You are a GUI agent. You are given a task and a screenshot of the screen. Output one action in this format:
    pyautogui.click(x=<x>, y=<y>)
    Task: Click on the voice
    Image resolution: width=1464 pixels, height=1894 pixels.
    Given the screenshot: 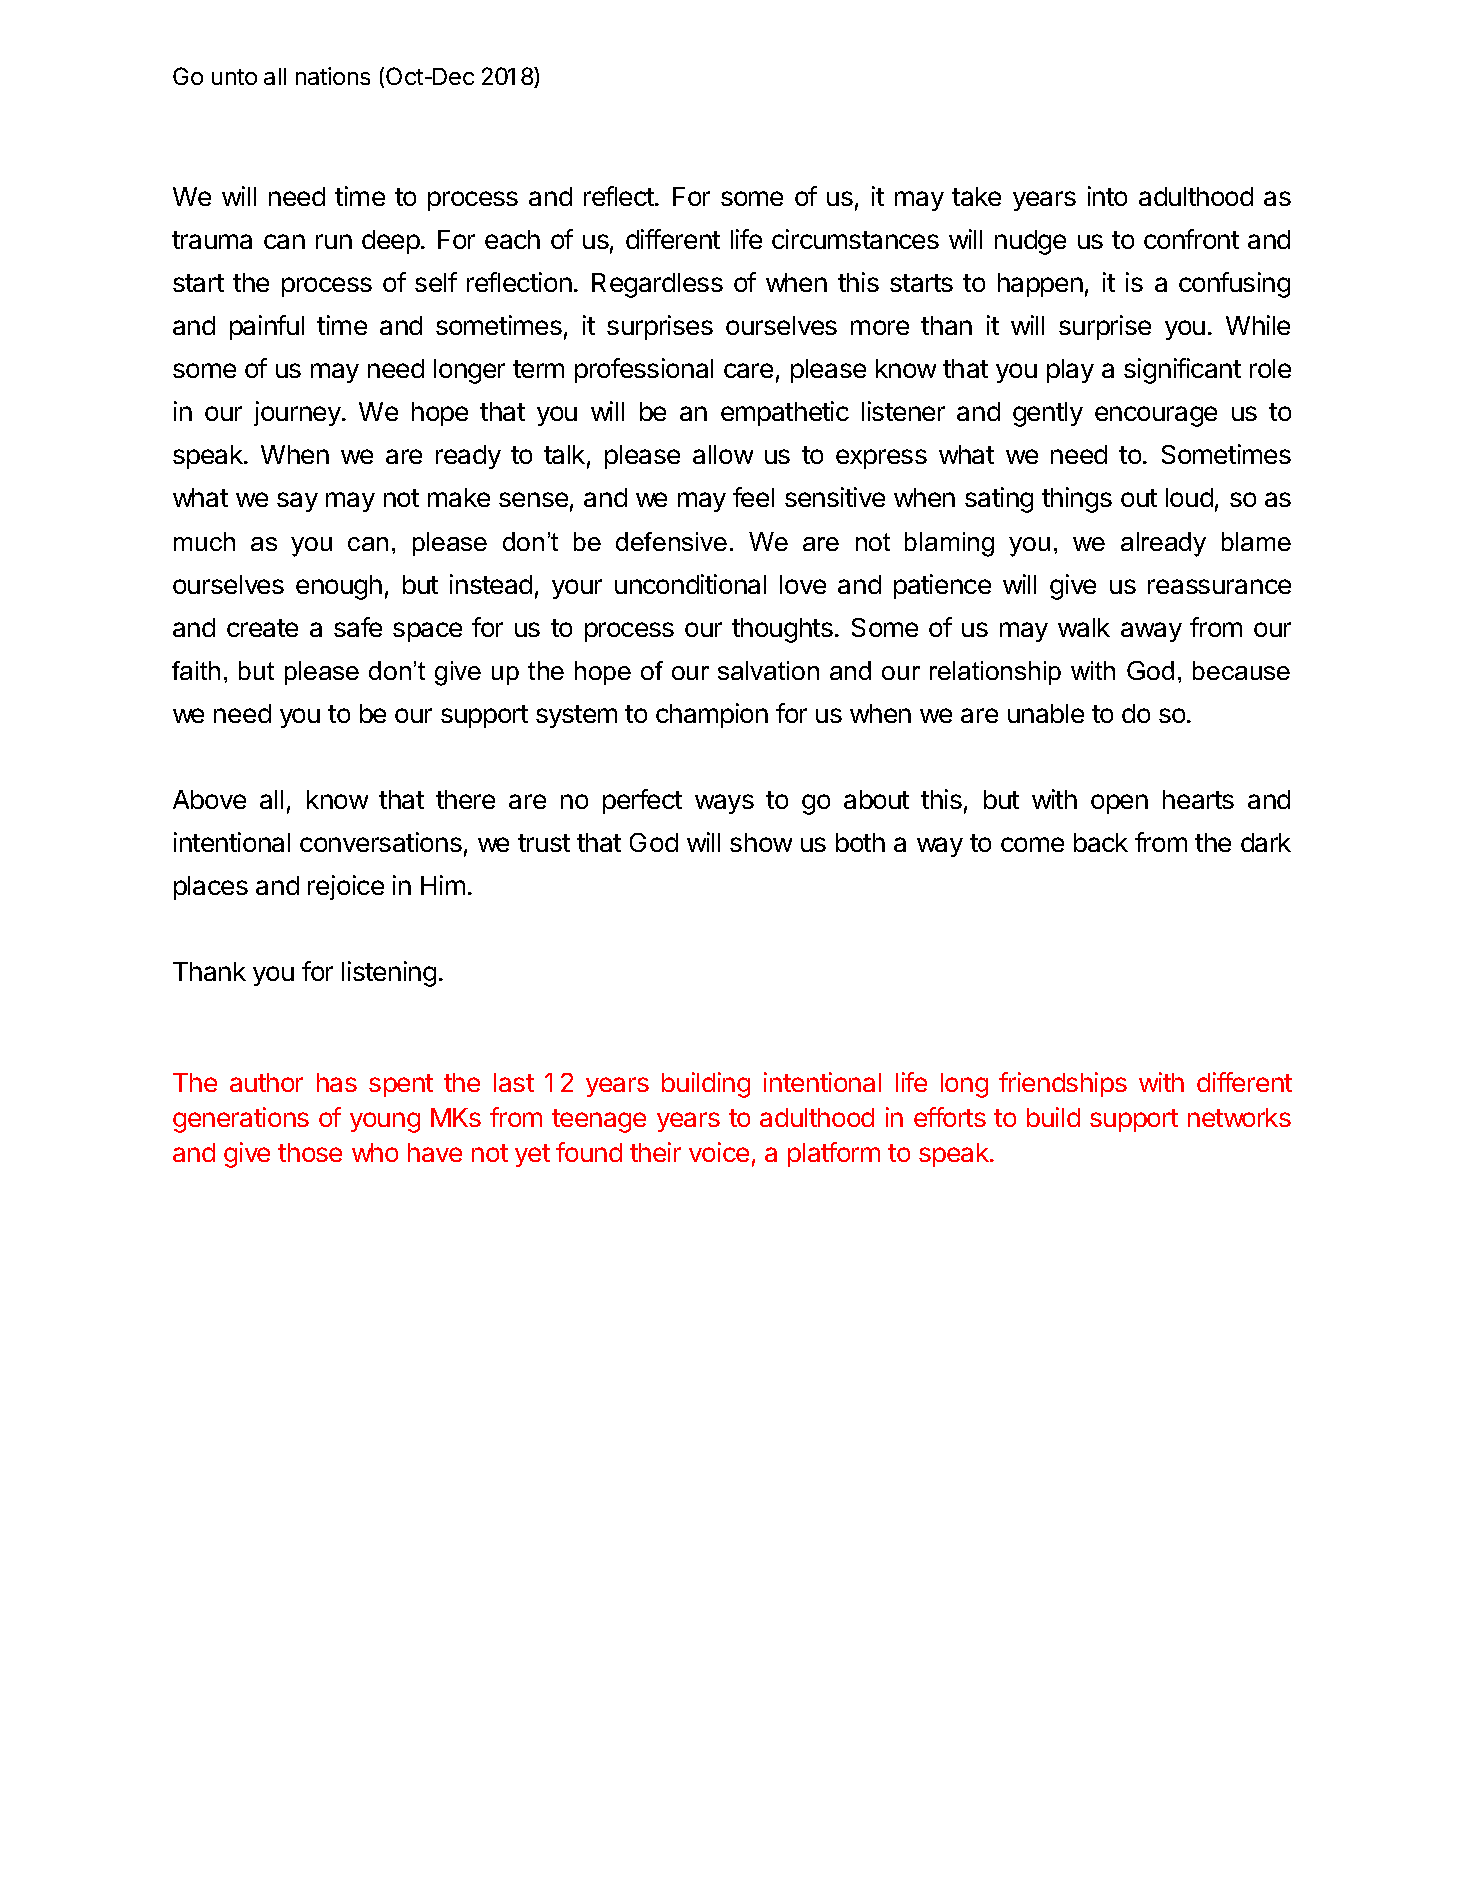 What is the action you would take?
    pyautogui.click(x=719, y=1152)
